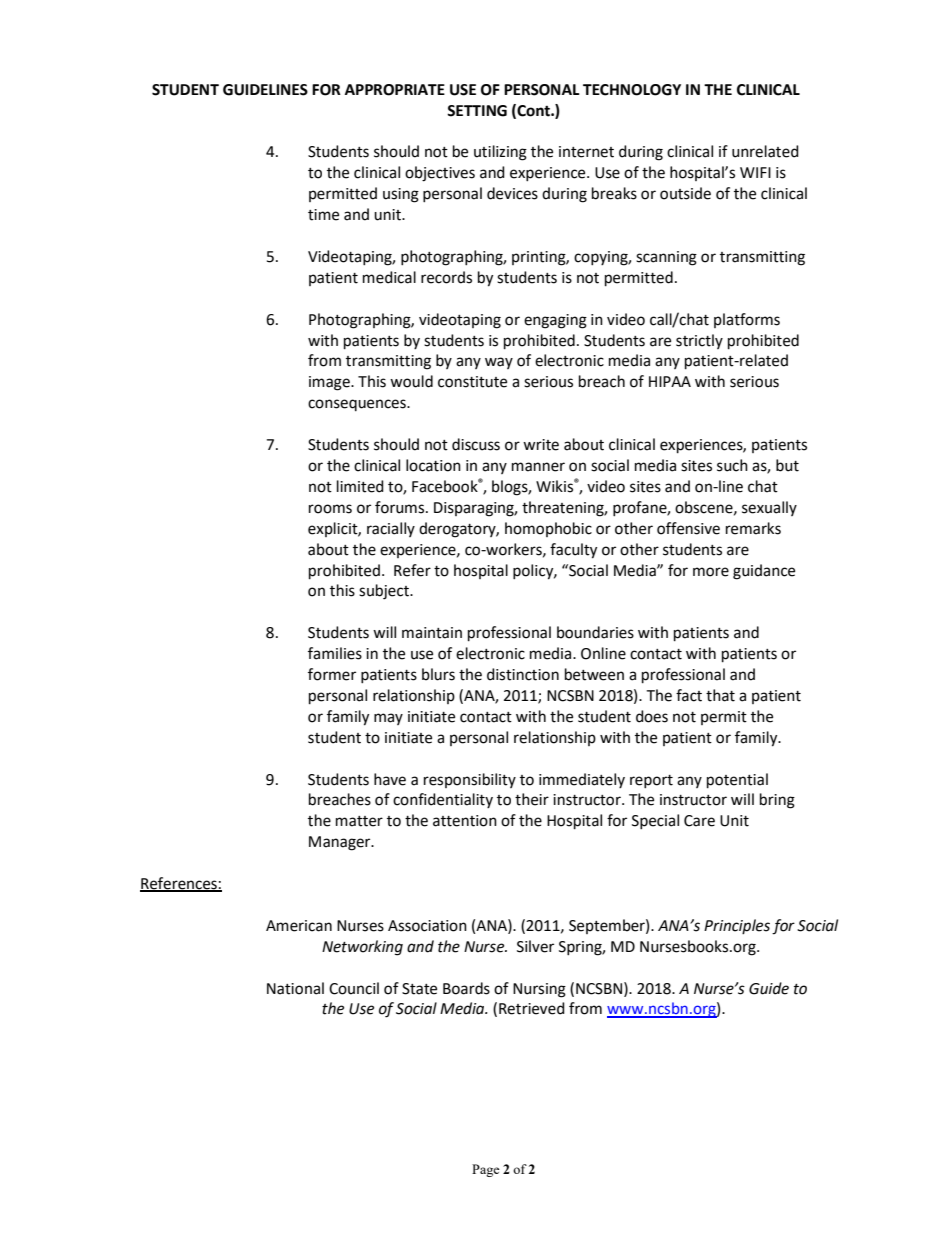 This screenshot has width=952, height=1233. Describe the element at coordinates (335, 653) in the screenshot. I see `families` at that location.
